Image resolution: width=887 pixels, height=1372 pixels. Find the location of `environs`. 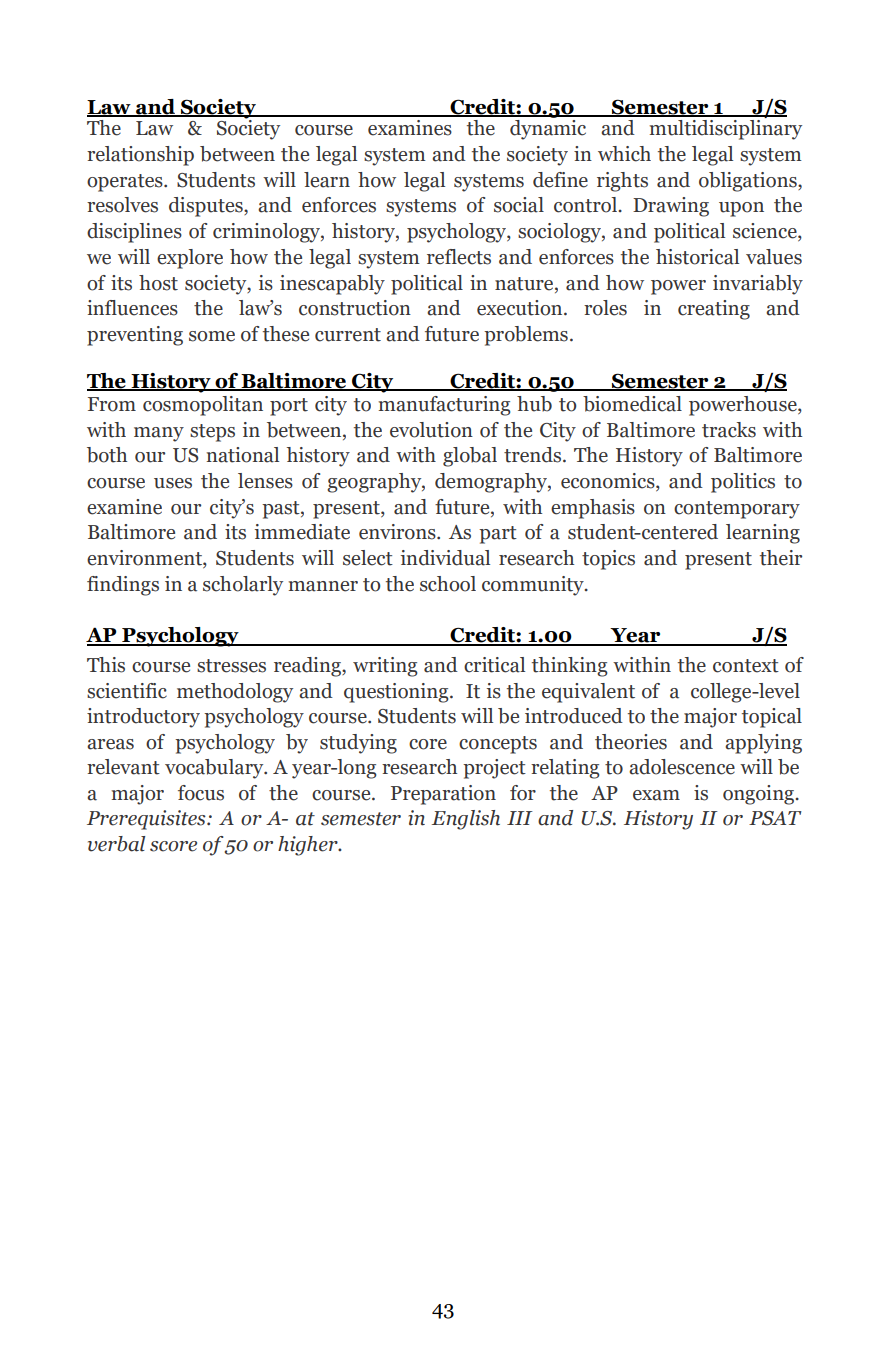

environs is located at coordinates (398, 532).
